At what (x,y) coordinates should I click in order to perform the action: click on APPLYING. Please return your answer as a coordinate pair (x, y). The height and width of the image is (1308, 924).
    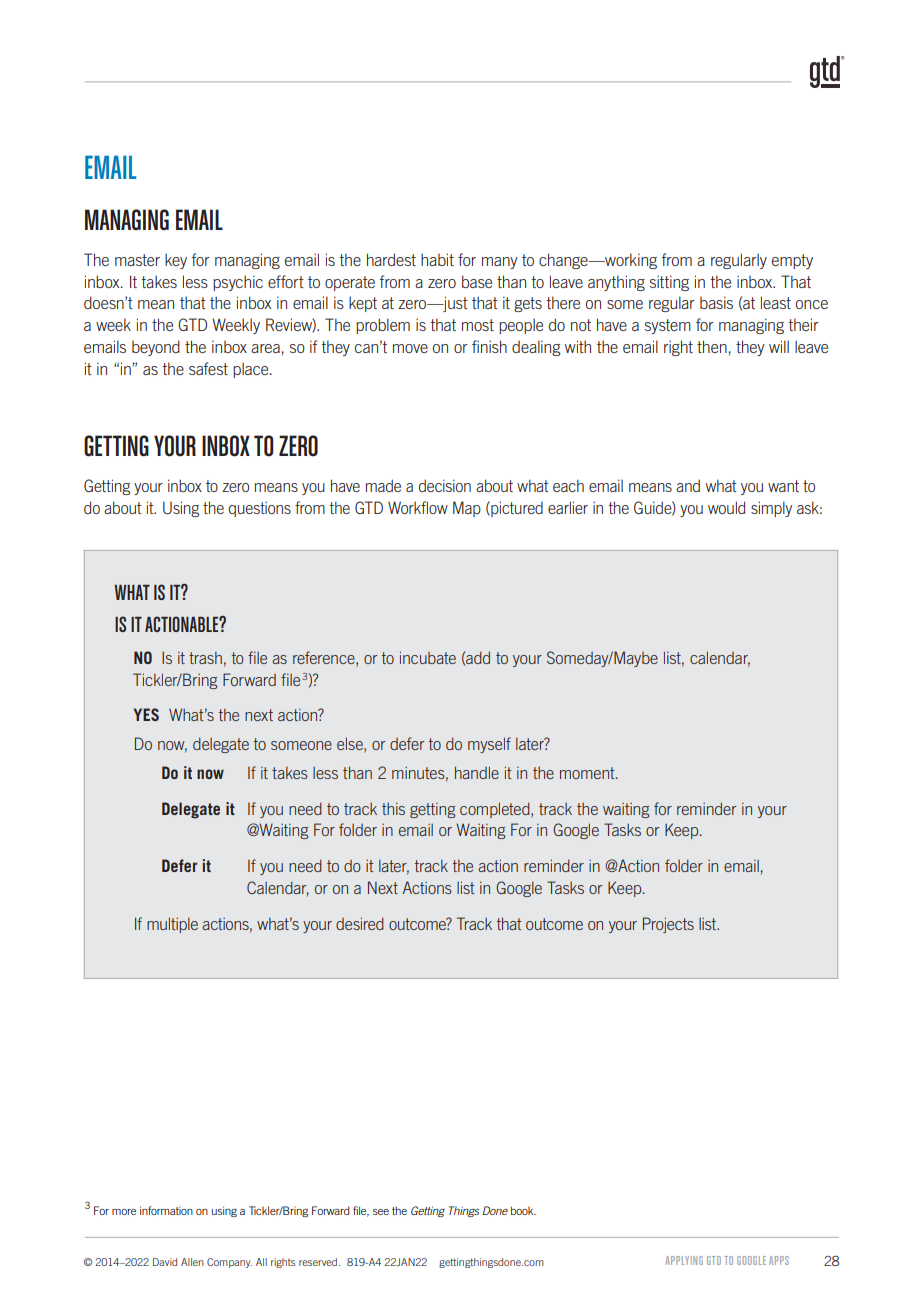
    Looking at the image, I should click on (684, 1260).
